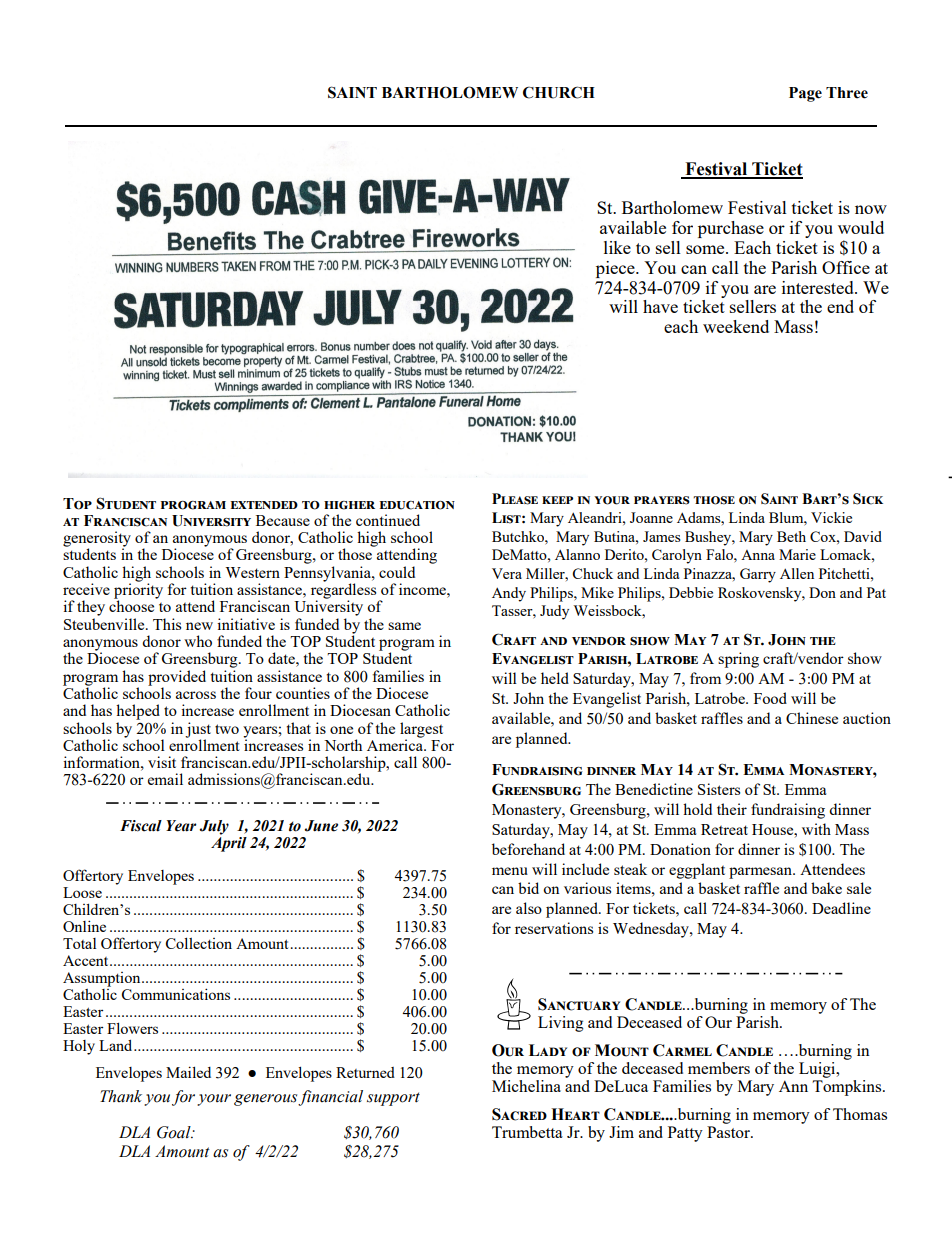 The height and width of the screenshot is (1233, 952). What do you see at coordinates (97, 540) in the screenshot?
I see `generosity` at bounding box center [97, 540].
